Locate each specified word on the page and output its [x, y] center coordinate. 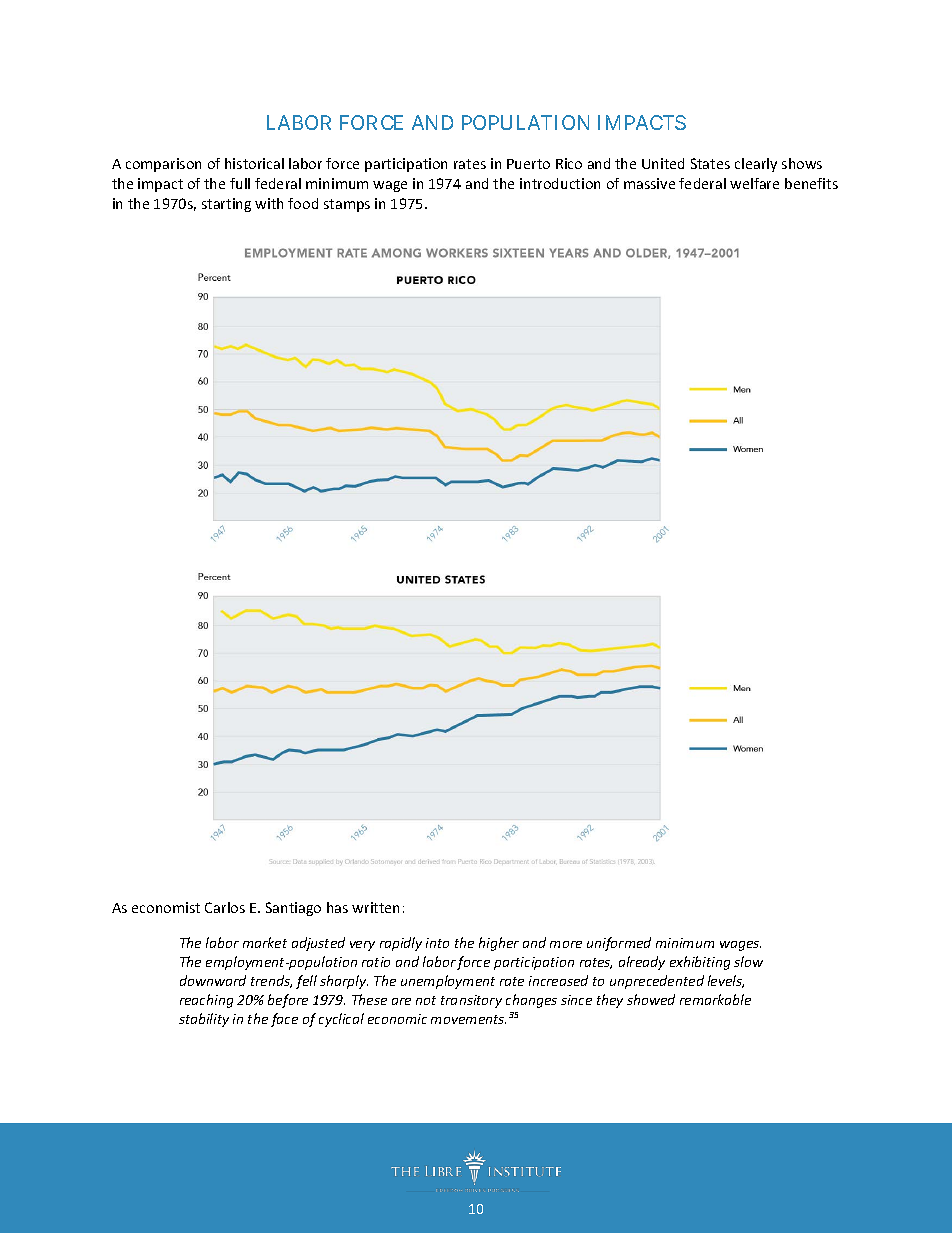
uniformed [619, 944]
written [375, 907]
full [240, 183]
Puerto [528, 164]
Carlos [225, 907]
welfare [754, 183]
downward [213, 980]
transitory [471, 1001]
